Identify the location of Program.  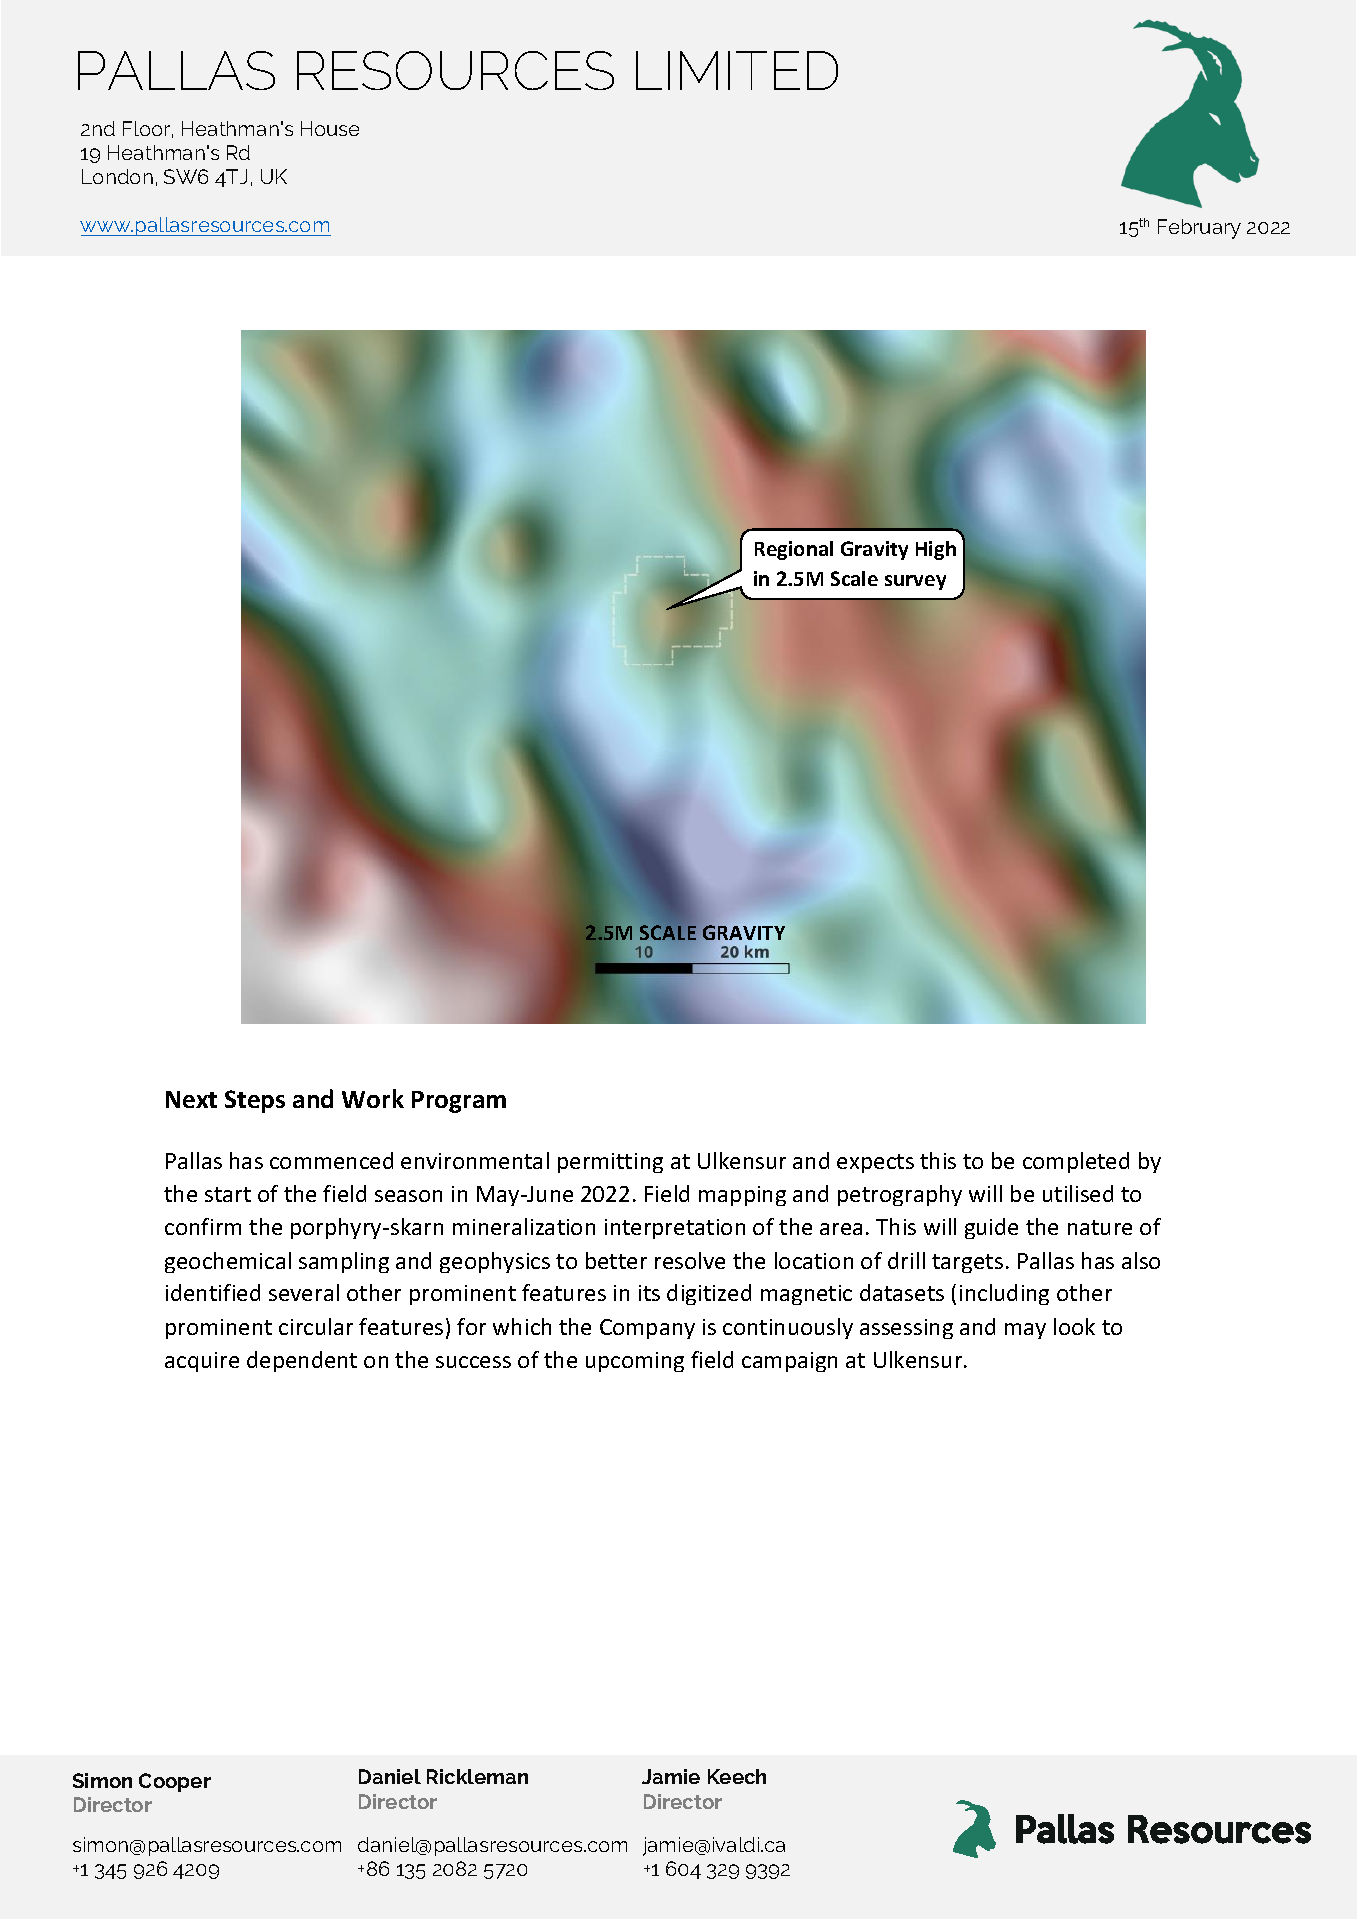
(459, 1102).
